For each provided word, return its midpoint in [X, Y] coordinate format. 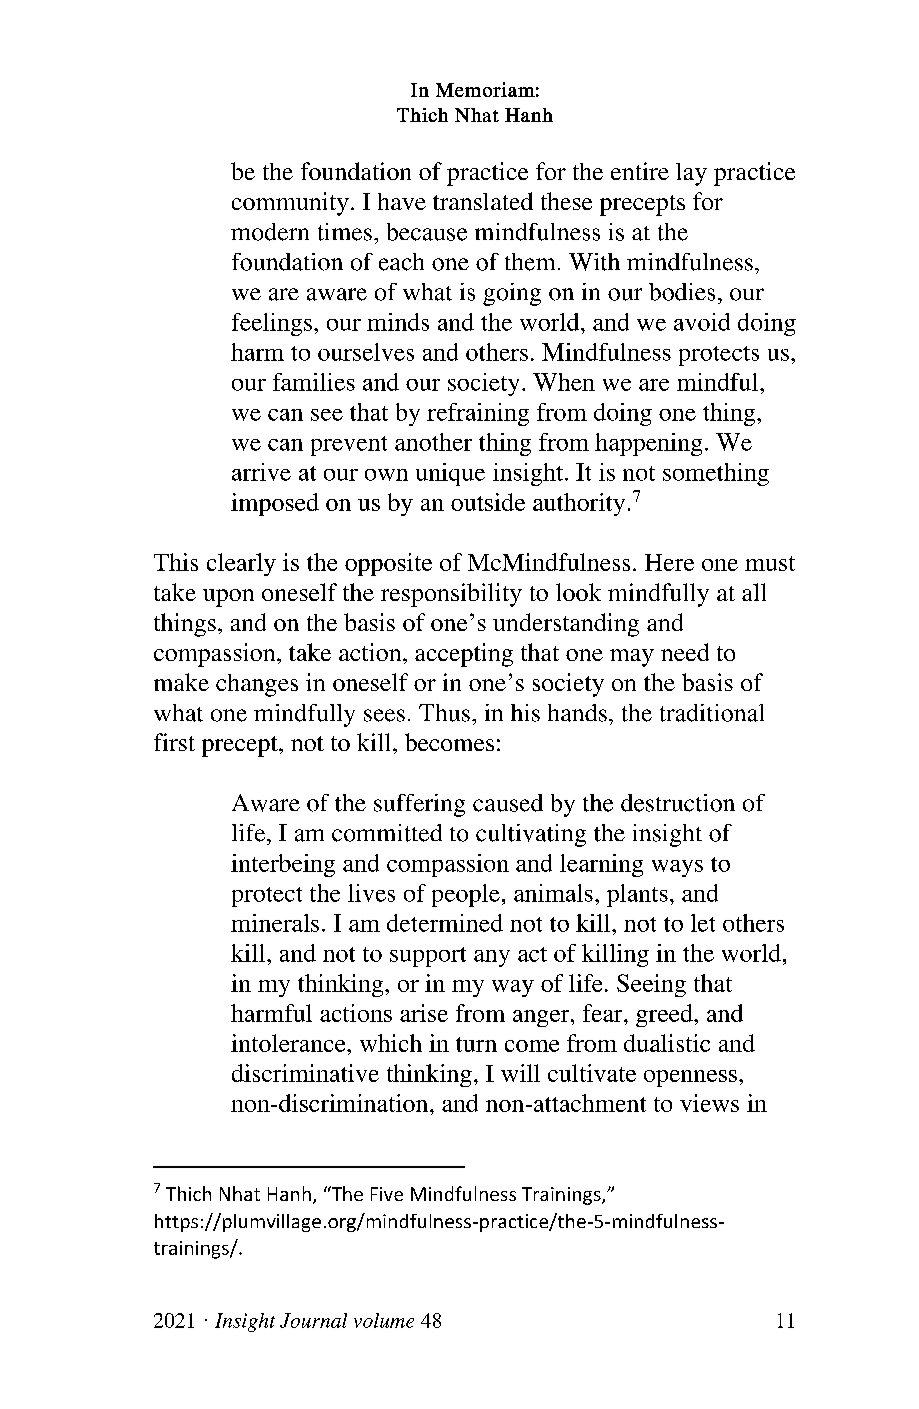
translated [483, 201]
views [709, 1103]
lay [691, 174]
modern [270, 232]
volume [384, 1320]
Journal [313, 1320]
